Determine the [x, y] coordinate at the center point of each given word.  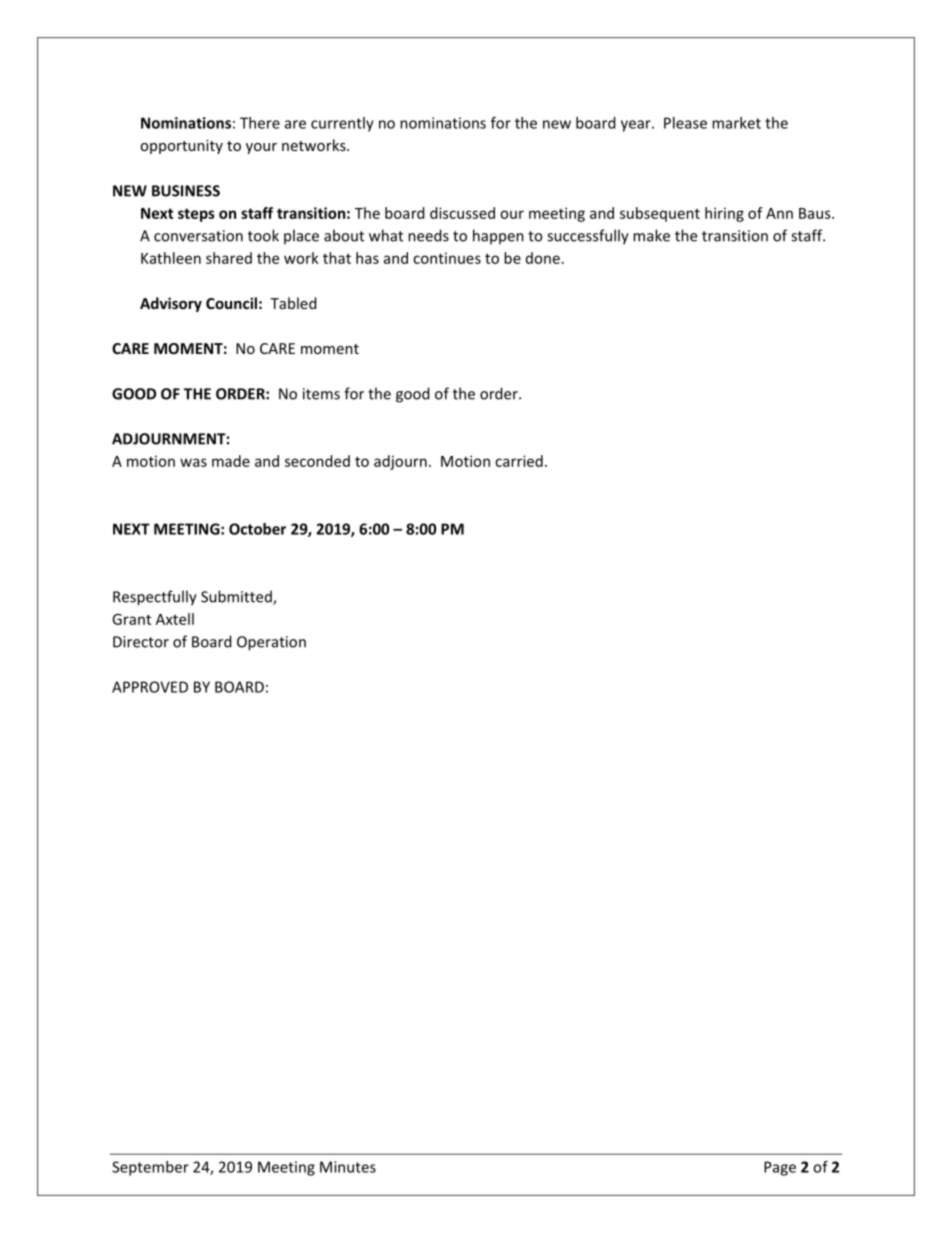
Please [685, 123]
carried [519, 461]
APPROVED [150, 687]
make [651, 235]
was [193, 462]
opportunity [181, 147]
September [150, 1168]
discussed [462, 213]
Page [780, 1168]
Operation [271, 643]
